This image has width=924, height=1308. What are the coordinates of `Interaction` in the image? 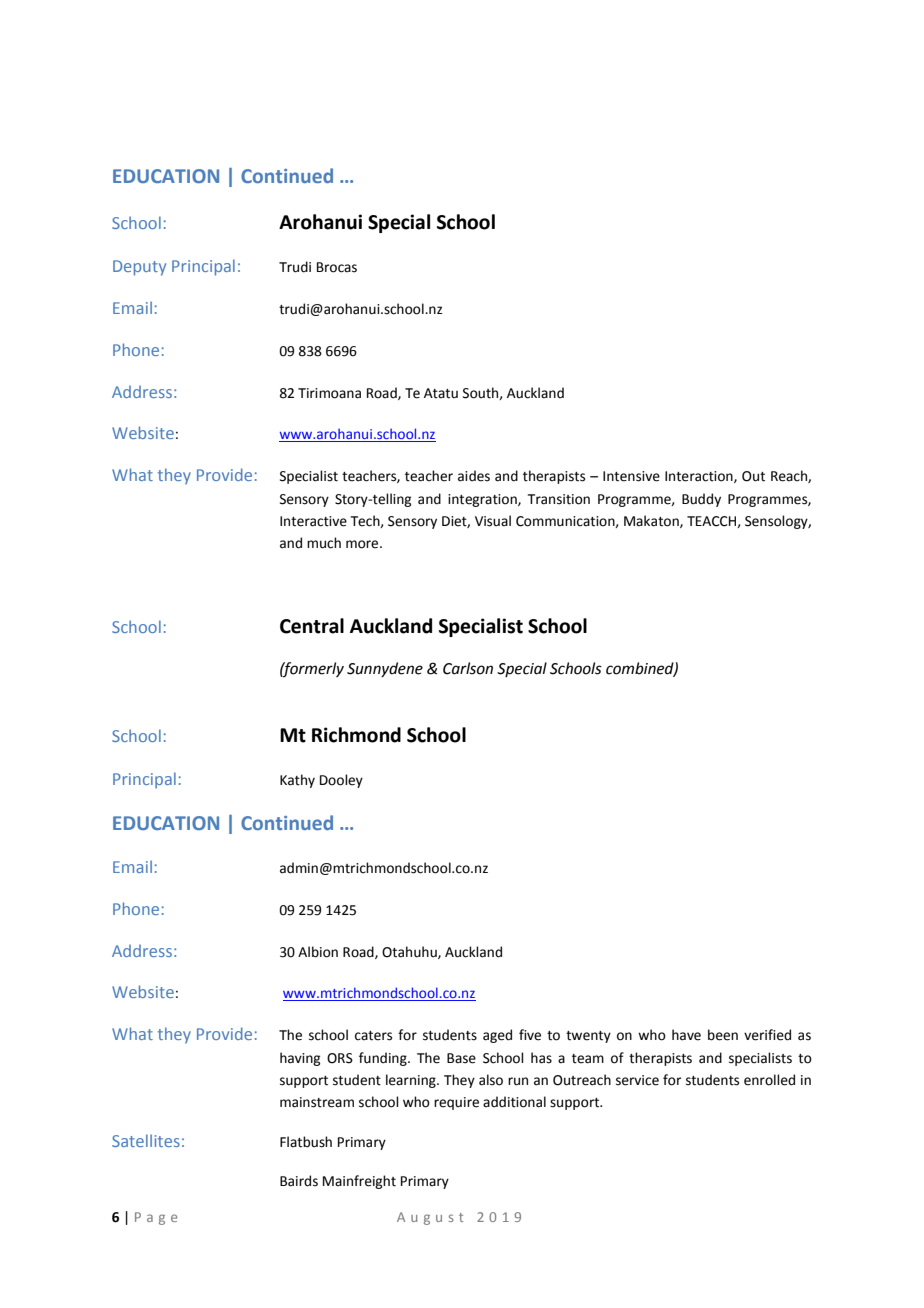 It's located at (700, 477).
